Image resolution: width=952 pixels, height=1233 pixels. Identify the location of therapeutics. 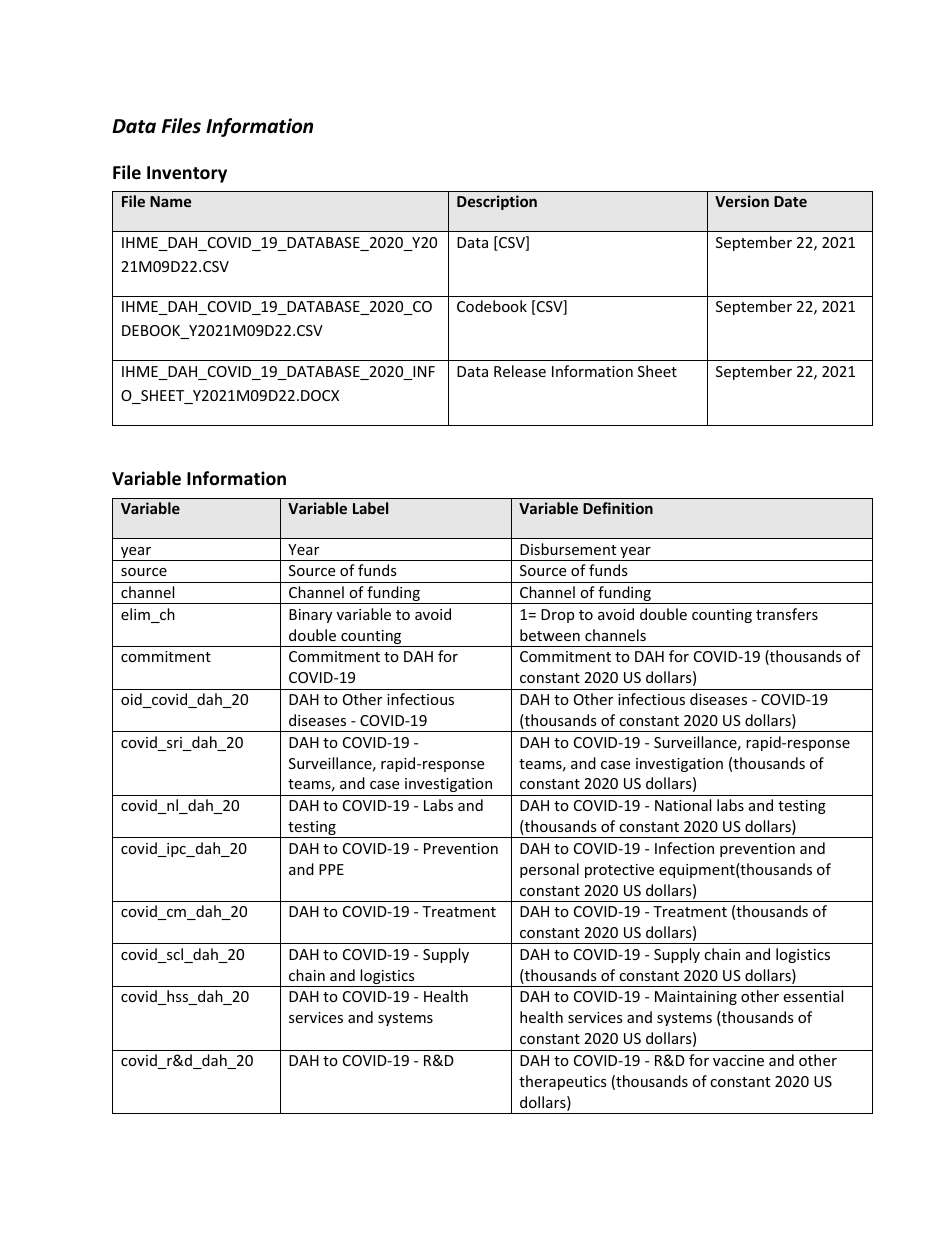
(563, 1082).
